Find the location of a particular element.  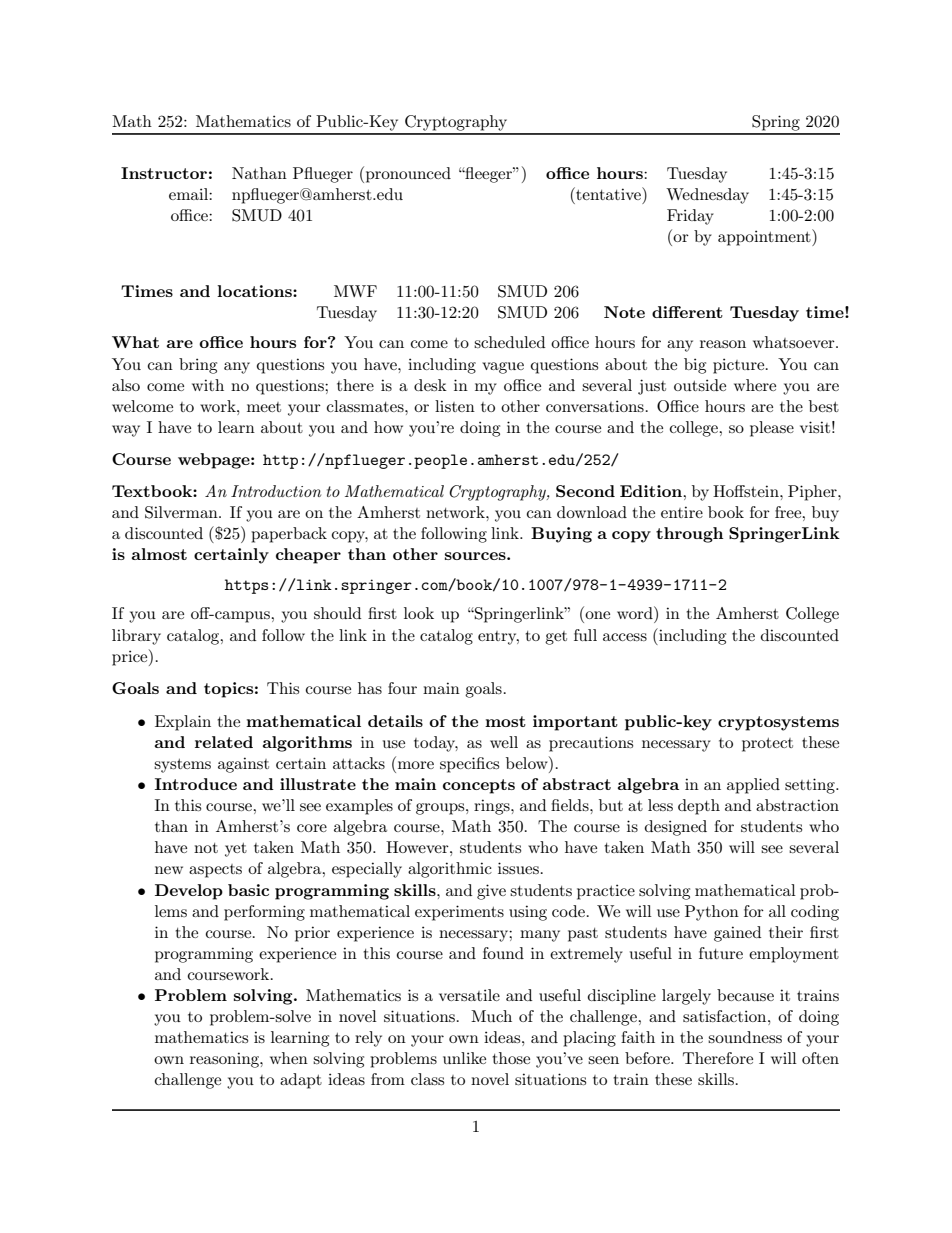

unlike is located at coordinates (464, 1058).
